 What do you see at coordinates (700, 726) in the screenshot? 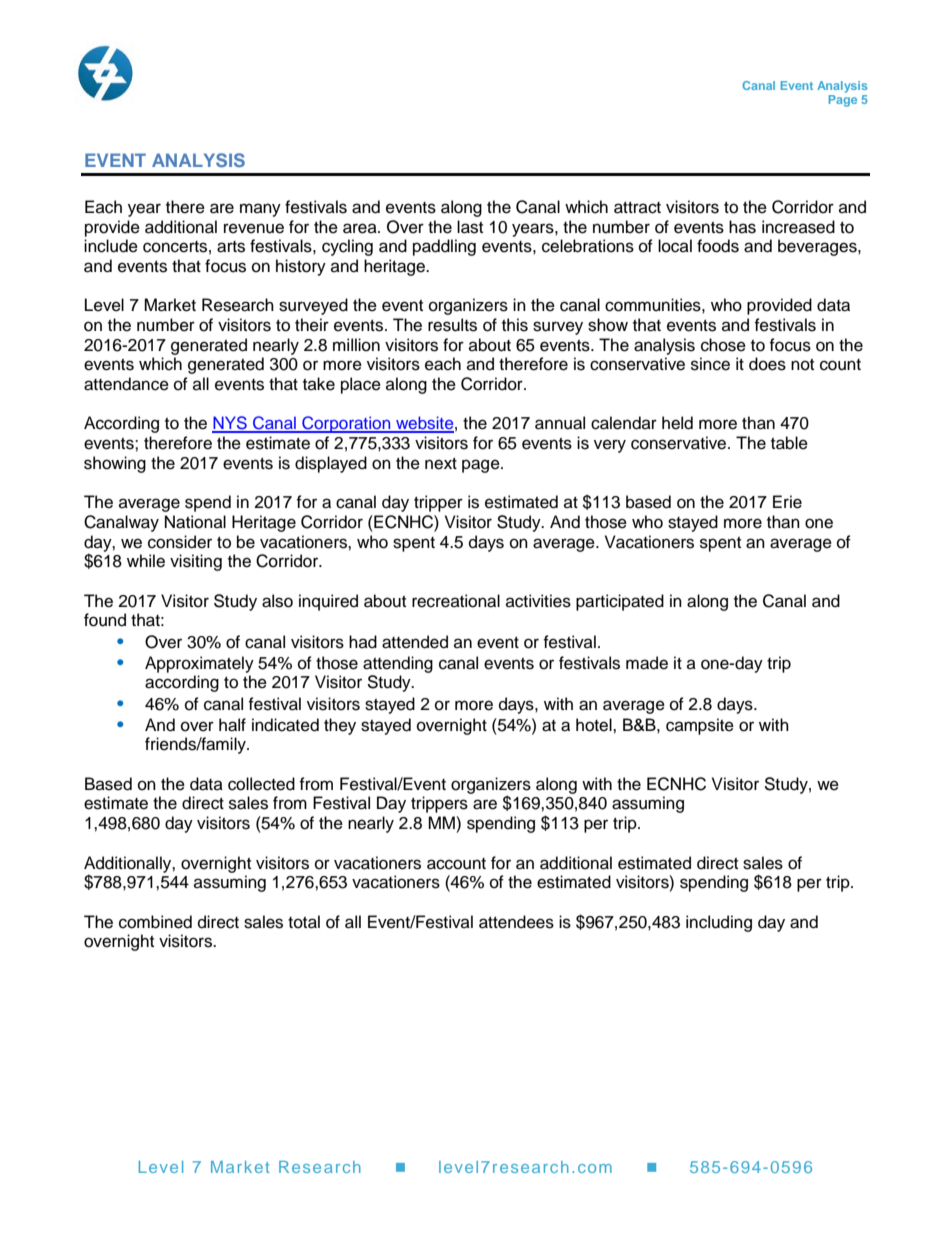
I see `campsite` at bounding box center [700, 726].
